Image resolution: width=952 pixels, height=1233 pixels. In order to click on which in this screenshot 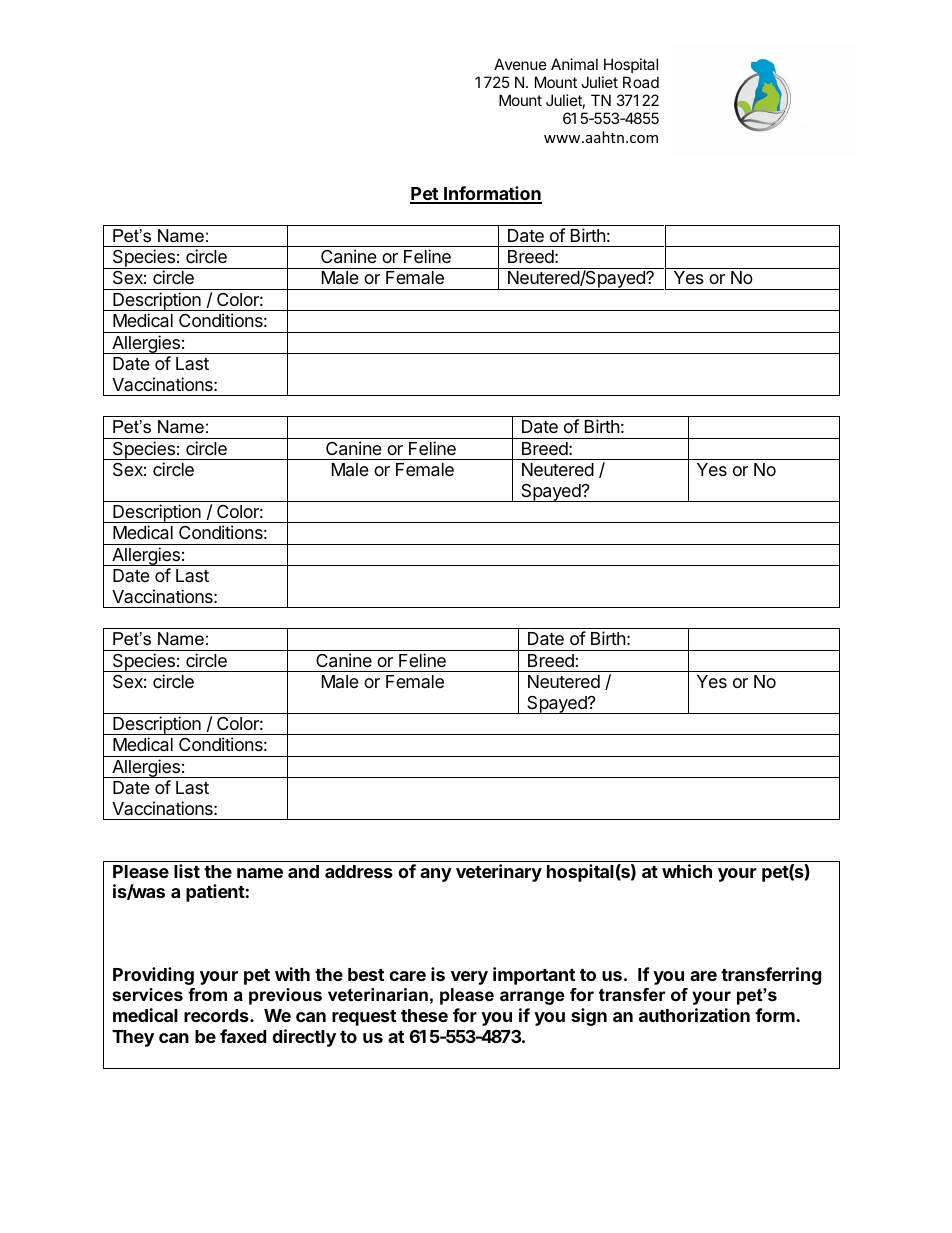, I will do `click(687, 871)`.
